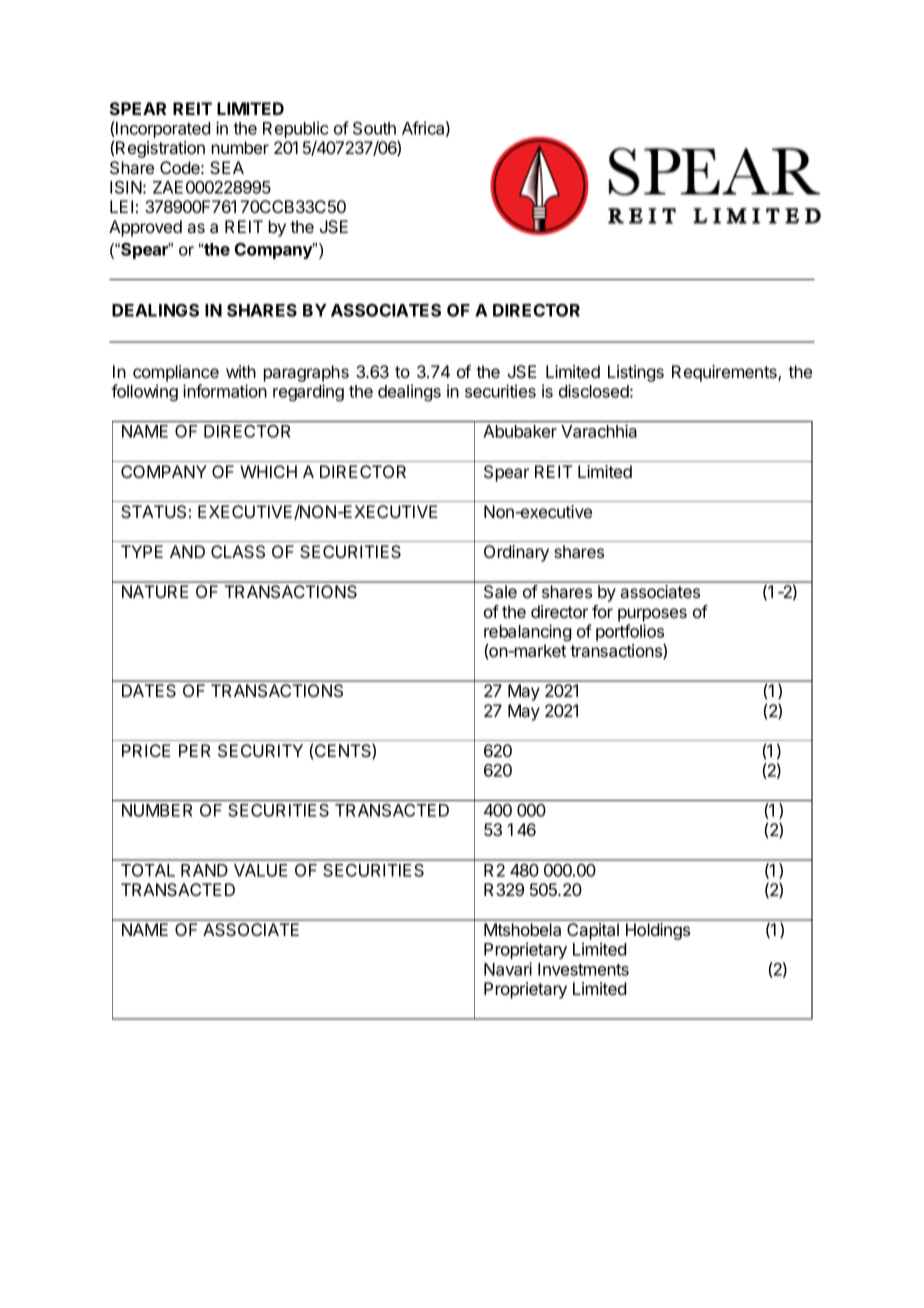 This screenshot has height=1308, width=924. Describe the element at coordinates (374, 128) in the screenshot. I see `South` at that location.
